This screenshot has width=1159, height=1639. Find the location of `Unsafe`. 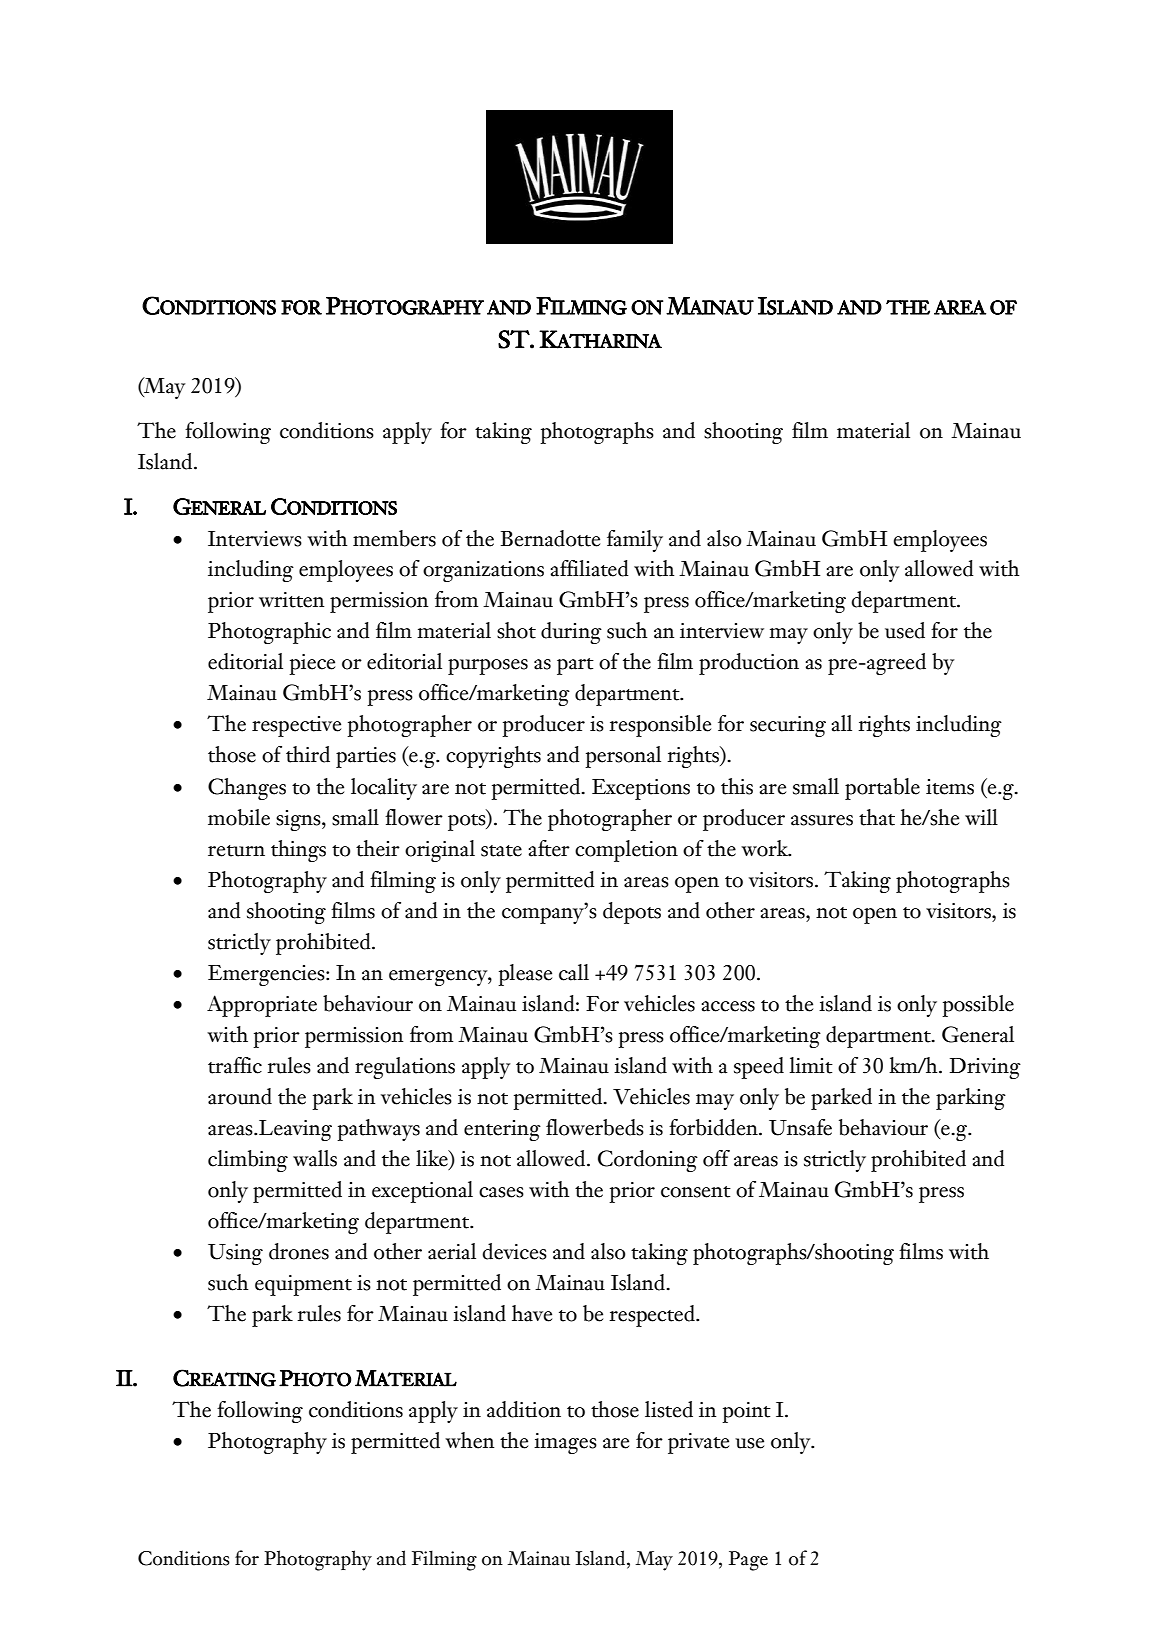

Unsafe is located at coordinates (800, 1127).
